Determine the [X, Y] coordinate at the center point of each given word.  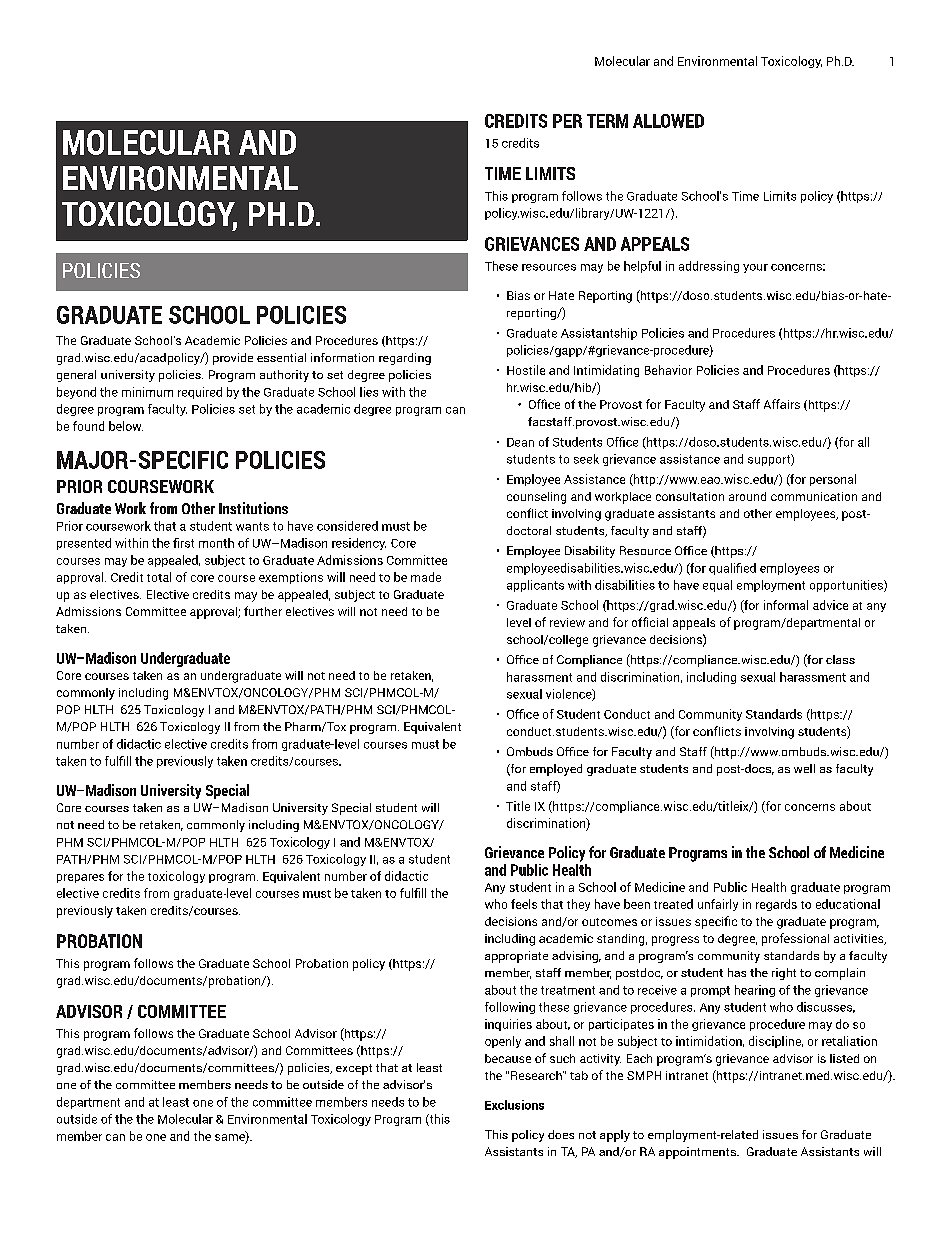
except [354, 1069]
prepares [80, 878]
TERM [607, 121]
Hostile [526, 370]
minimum [147, 392]
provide [233, 359]
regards [776, 905]
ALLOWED [668, 121]
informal [786, 605]
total [159, 577]
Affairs [782, 404]
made [426, 577]
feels [524, 904]
